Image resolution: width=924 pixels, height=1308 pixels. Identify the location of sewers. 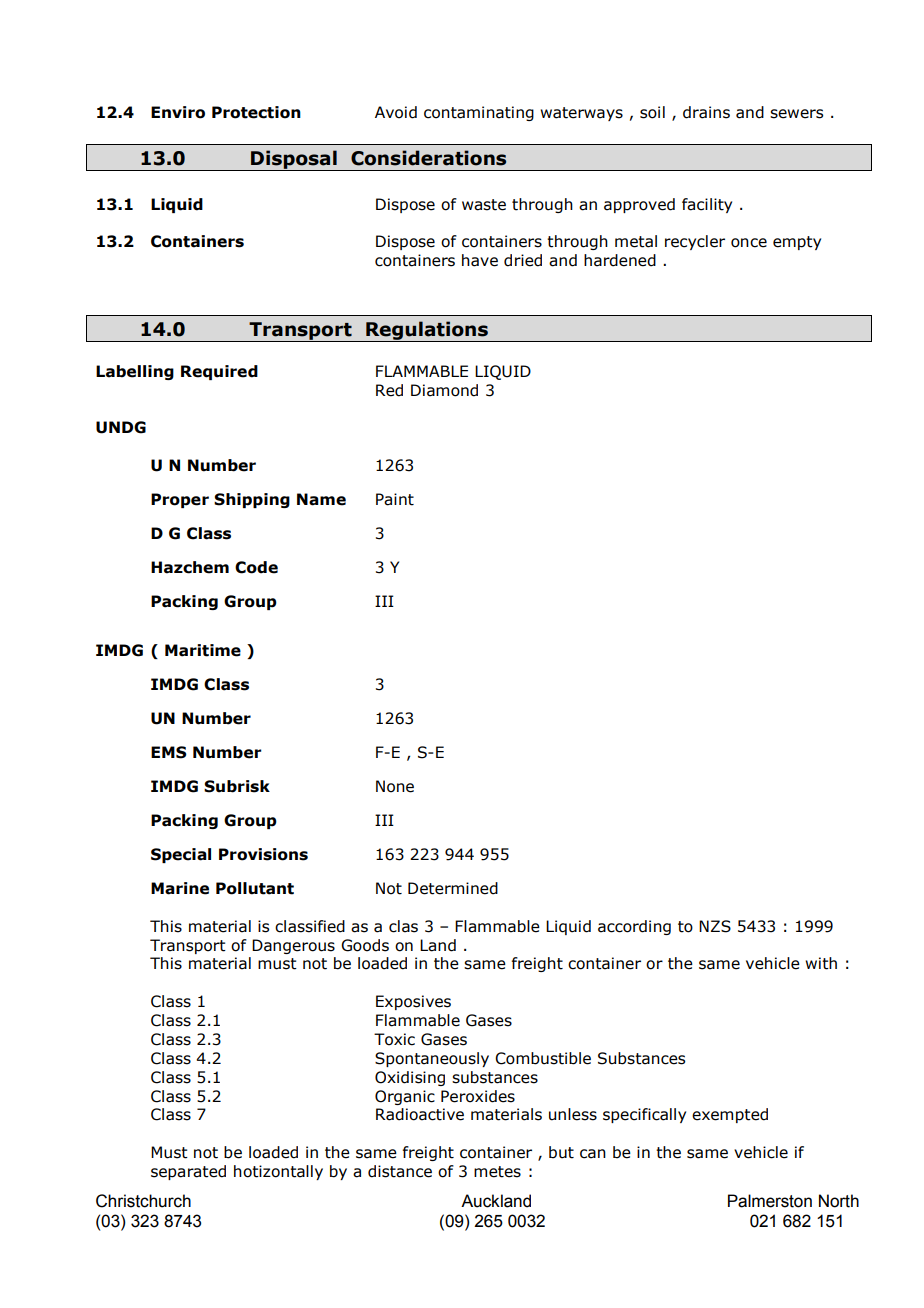
(796, 114).
